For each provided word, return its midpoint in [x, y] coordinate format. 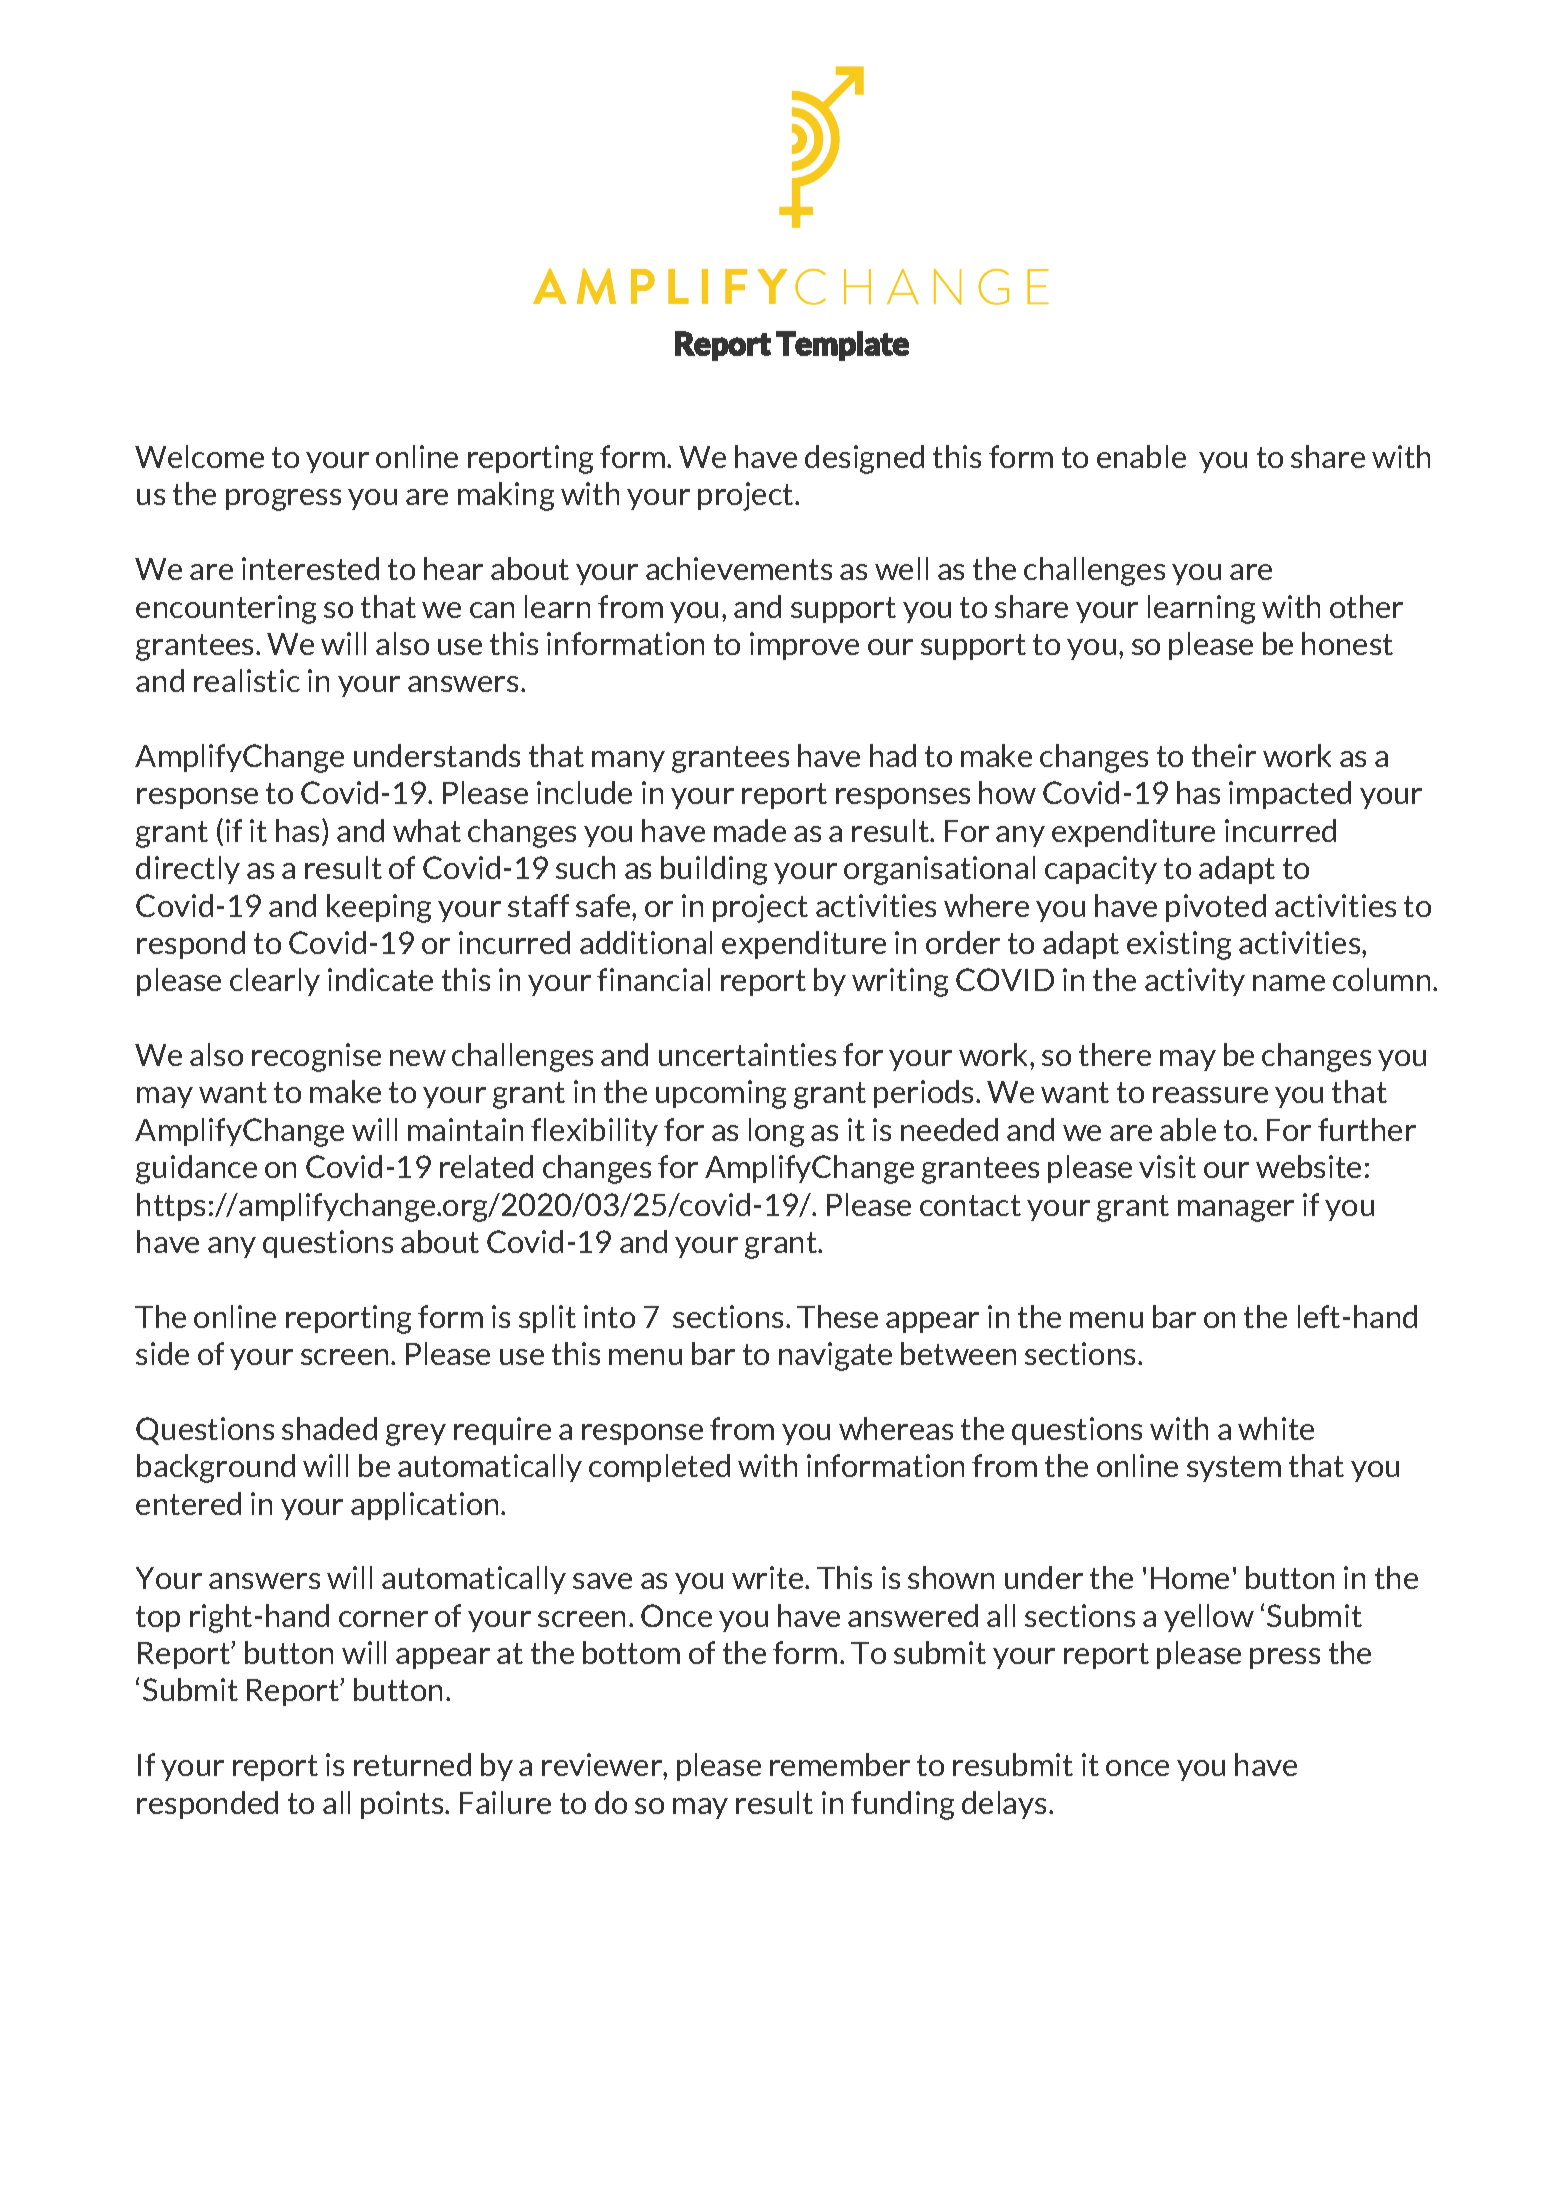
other [1366, 606]
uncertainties [747, 1054]
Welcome [199, 456]
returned [412, 1764]
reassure [1210, 1095]
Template [842, 346]
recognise [316, 1057]
